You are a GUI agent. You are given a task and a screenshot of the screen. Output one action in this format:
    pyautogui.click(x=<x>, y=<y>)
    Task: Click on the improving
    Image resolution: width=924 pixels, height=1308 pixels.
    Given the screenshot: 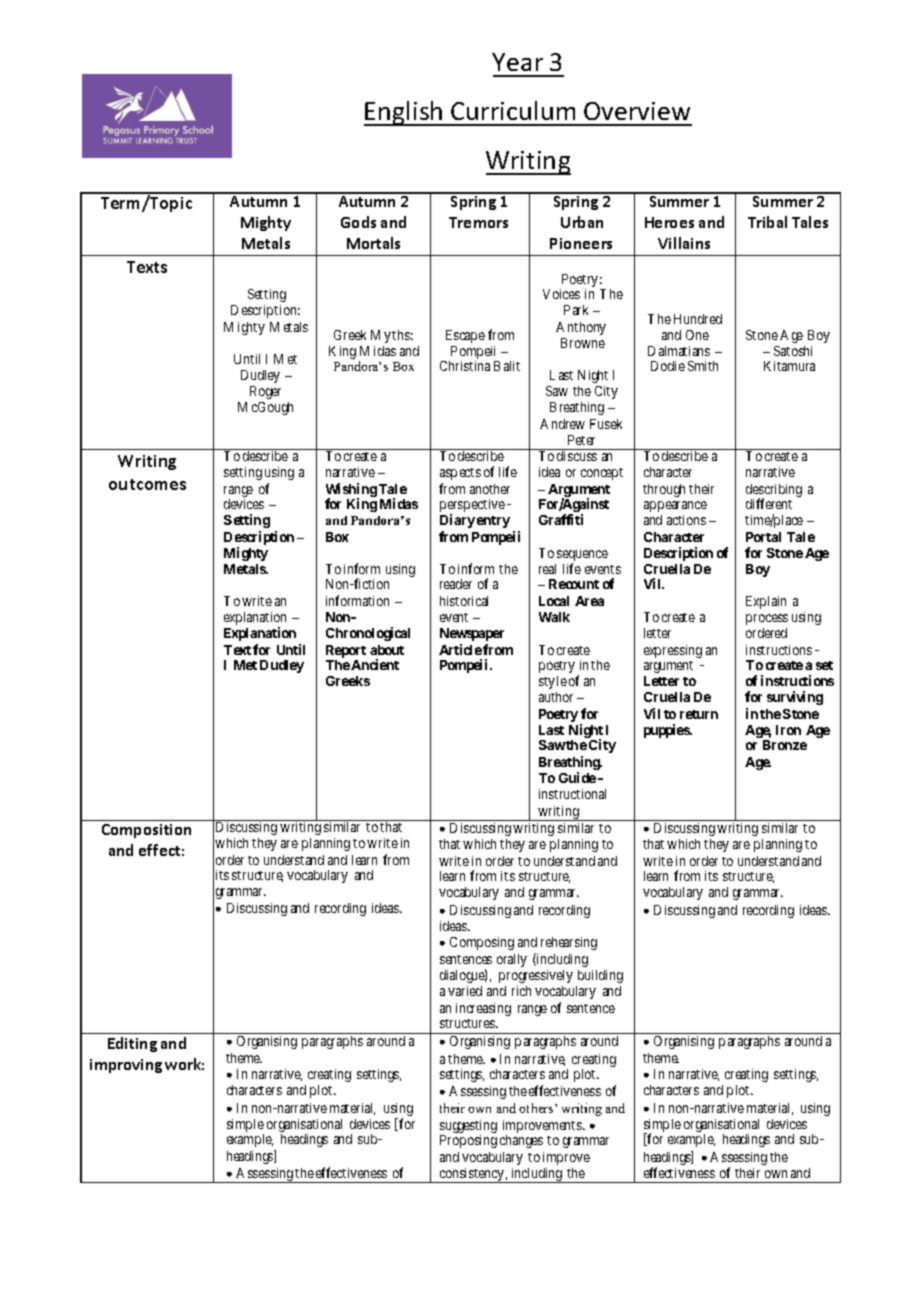 What is the action you would take?
    pyautogui.click(x=126, y=1066)
